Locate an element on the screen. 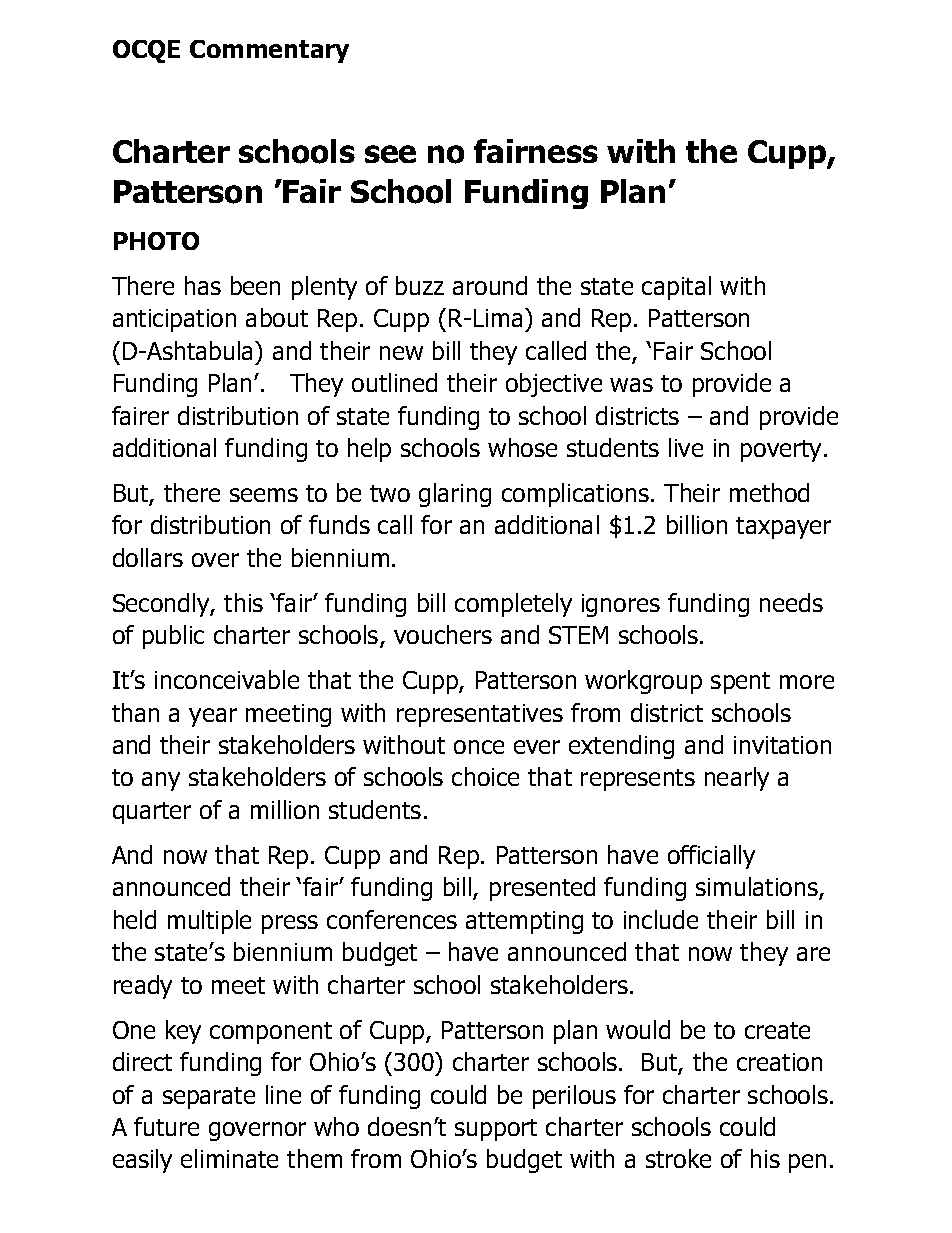 The image size is (952, 1233). capital is located at coordinates (676, 288).
